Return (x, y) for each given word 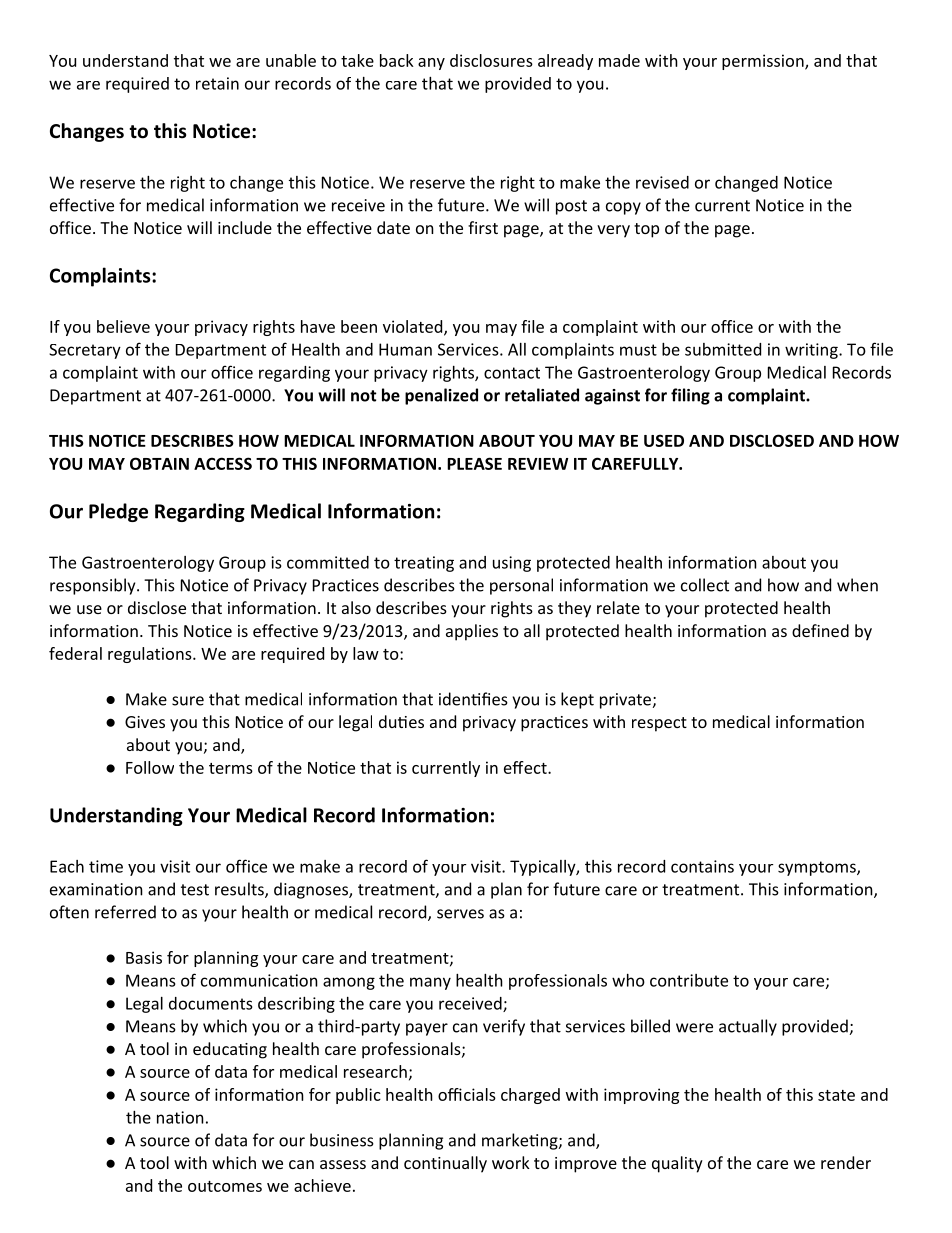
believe (123, 326)
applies (472, 632)
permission (764, 62)
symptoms (818, 868)
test (195, 890)
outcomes (225, 1186)
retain (217, 83)
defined (820, 630)
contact (512, 373)
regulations (151, 655)
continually (445, 1164)
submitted (723, 349)
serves (460, 914)
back (397, 60)
